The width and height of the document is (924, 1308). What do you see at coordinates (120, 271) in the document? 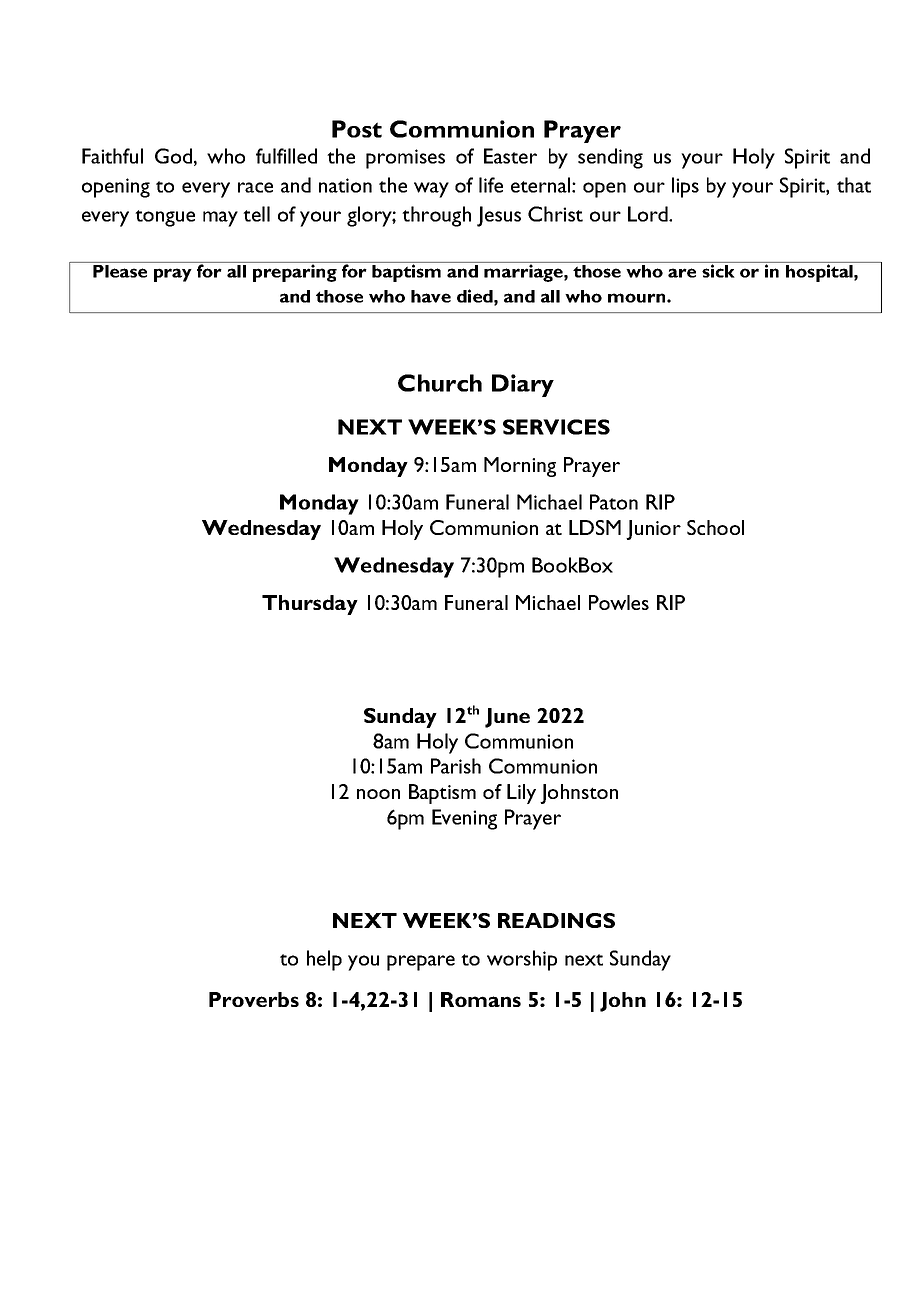
I see `Please` at bounding box center [120, 271].
